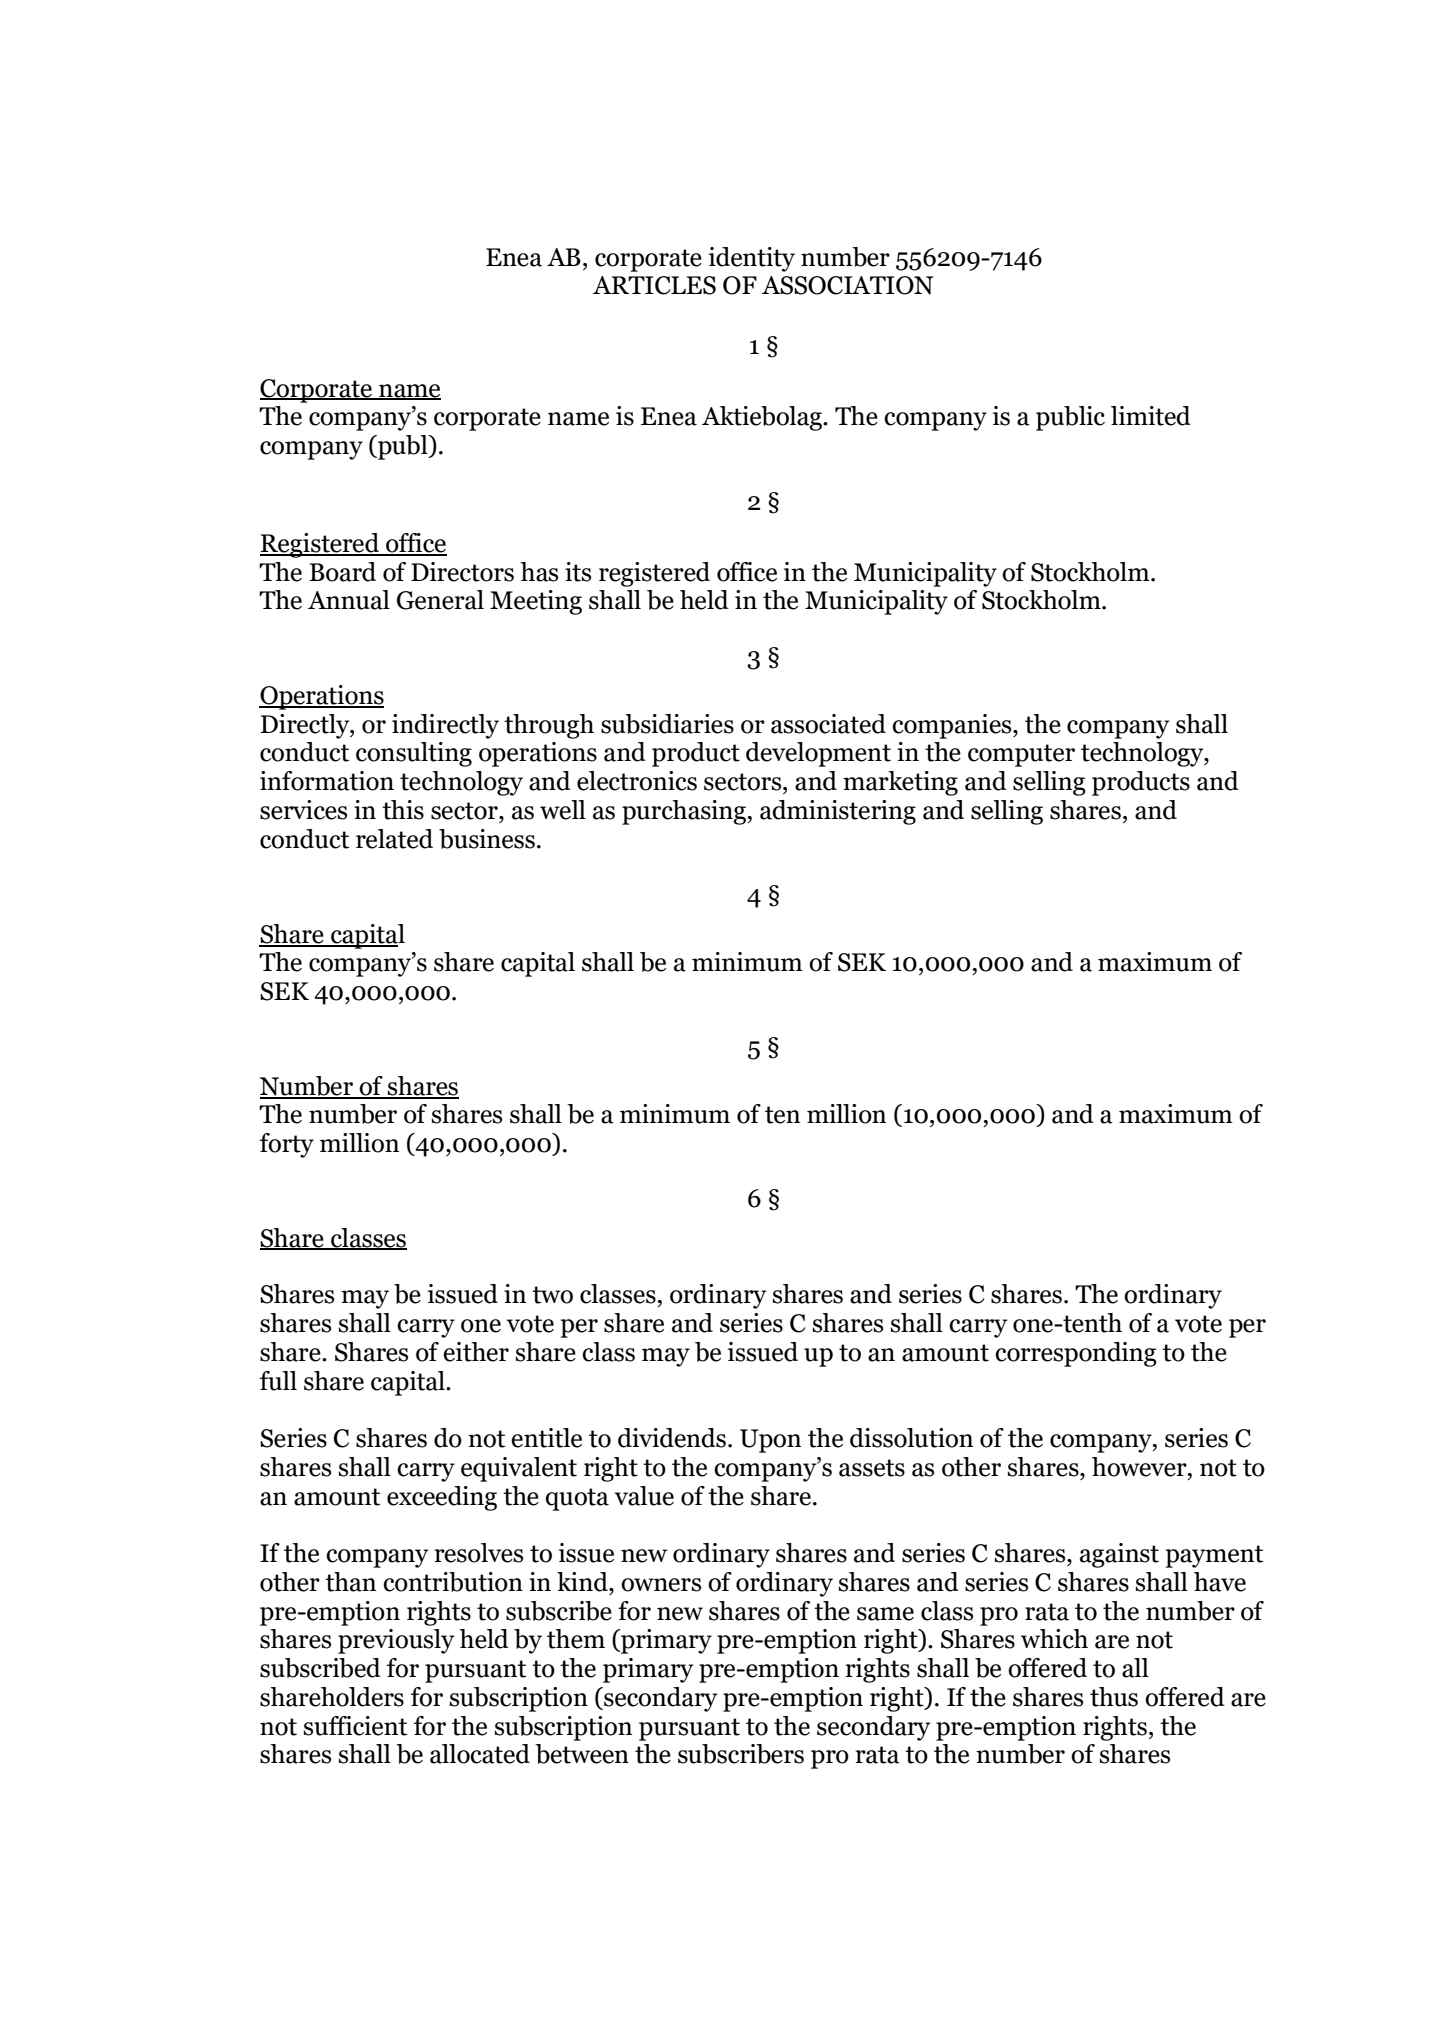 The image size is (1434, 2027). What do you see at coordinates (1021, 755) in the screenshot?
I see `computer` at bounding box center [1021, 755].
